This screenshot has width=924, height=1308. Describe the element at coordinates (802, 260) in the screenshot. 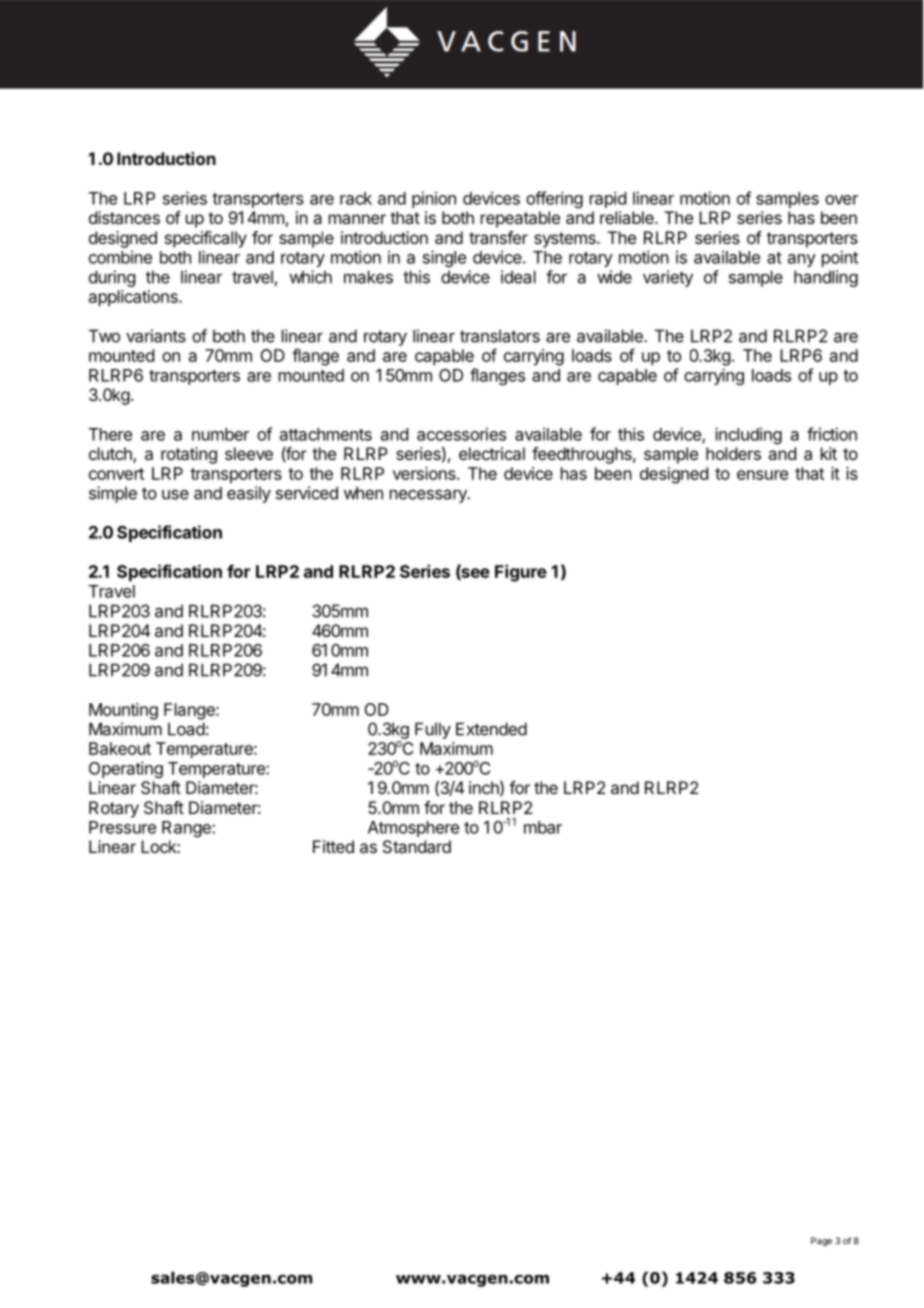

I see `any` at that location.
